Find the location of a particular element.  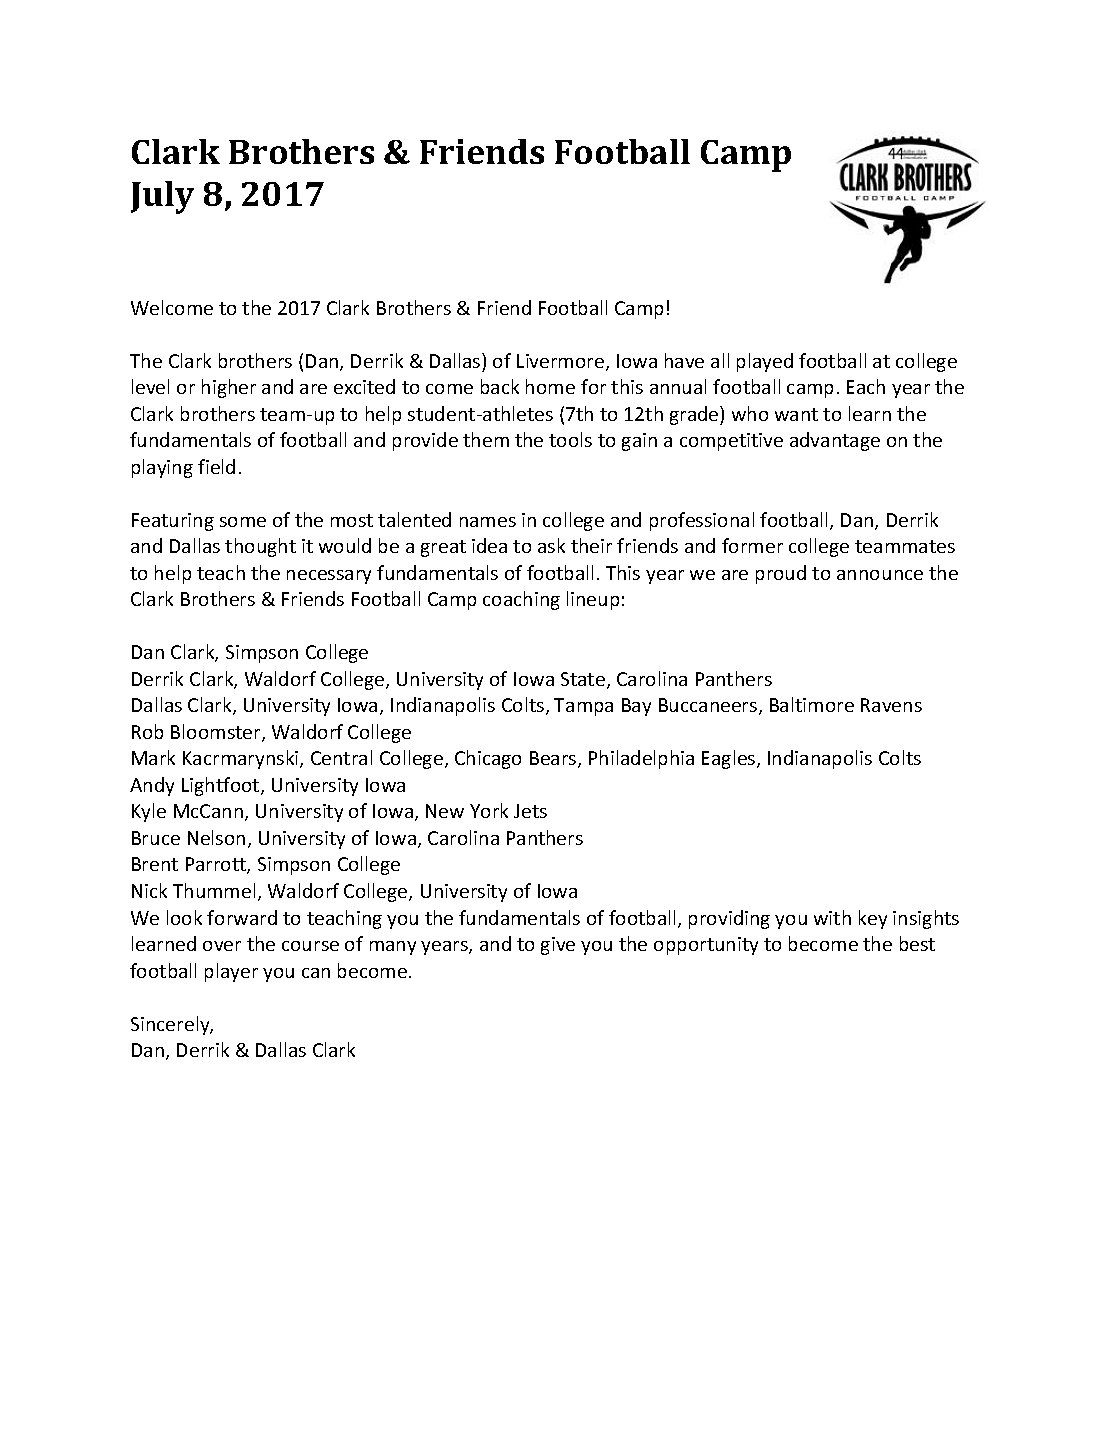

thought is located at coordinates (260, 547).
